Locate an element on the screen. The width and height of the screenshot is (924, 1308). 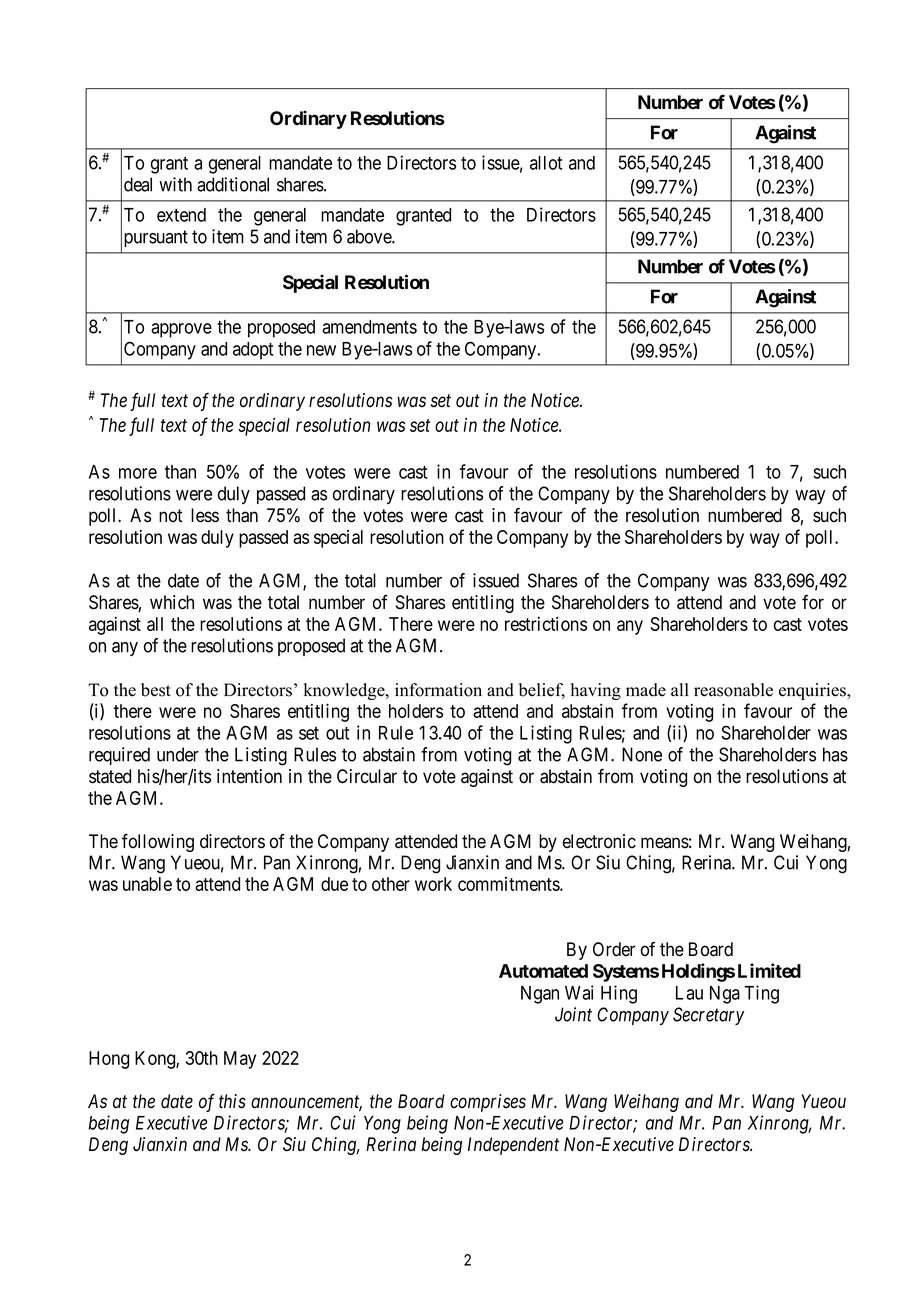
restrictions is located at coordinates (546, 624).
